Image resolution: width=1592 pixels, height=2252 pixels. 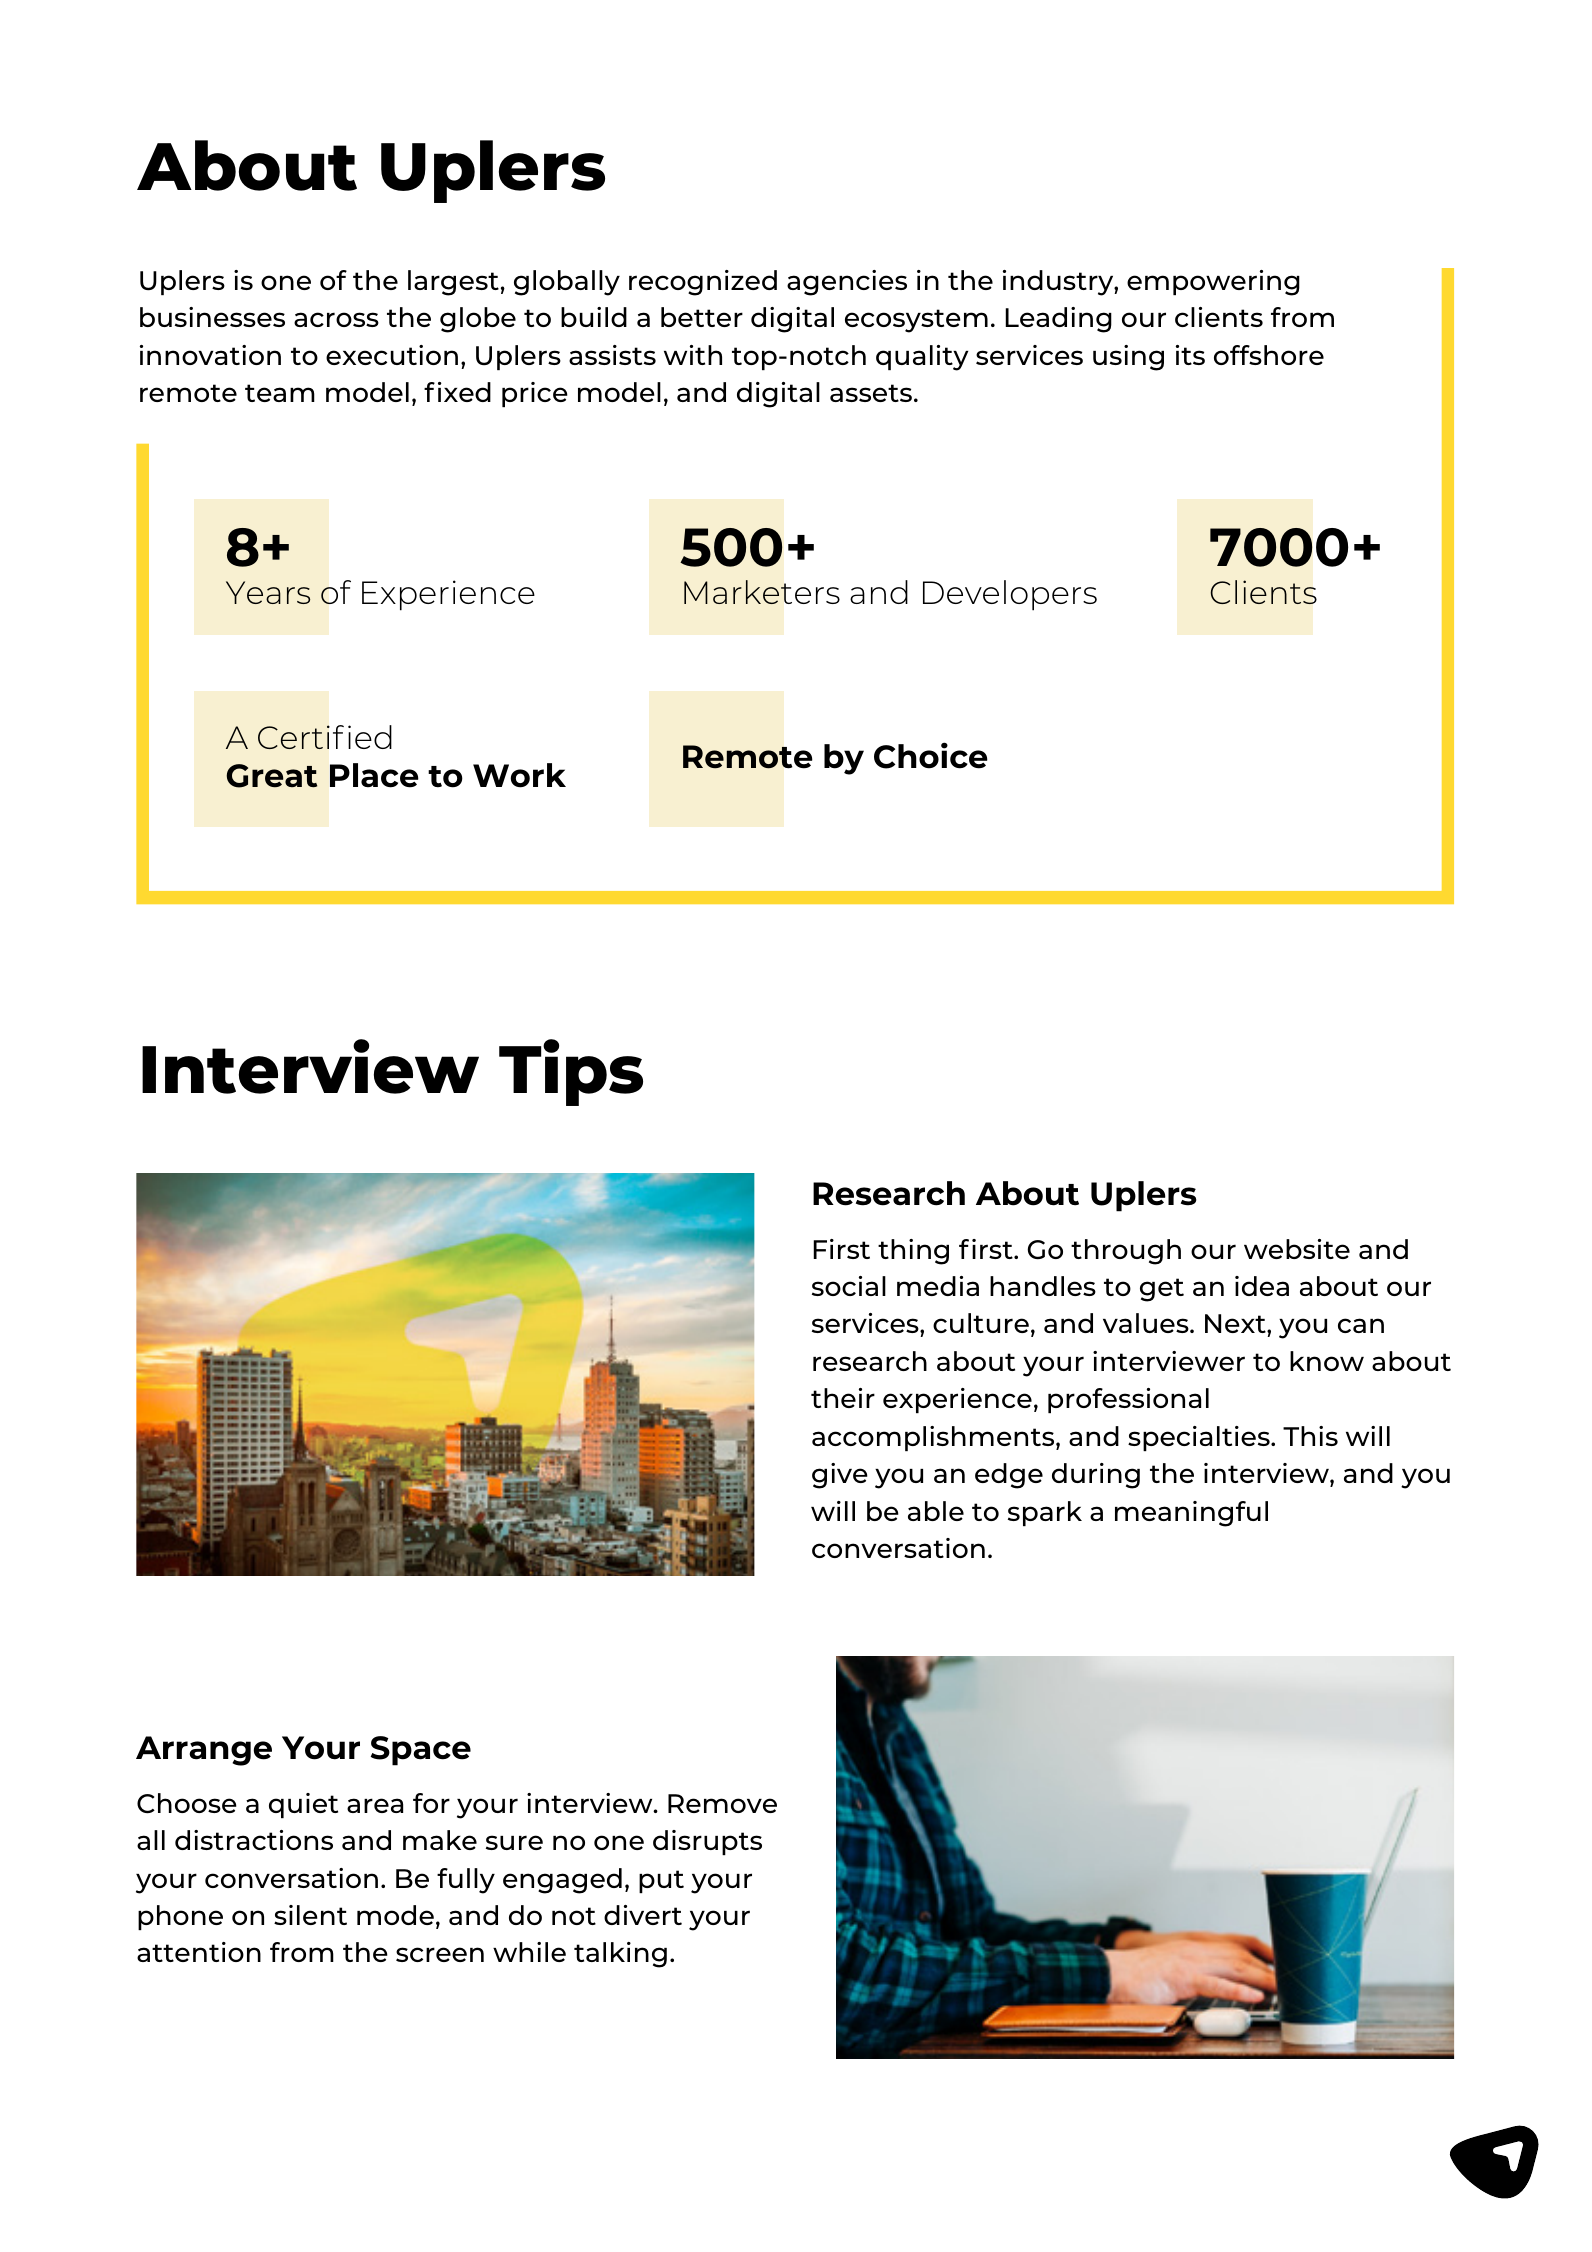 What do you see at coordinates (913, 1252) in the image?
I see `thing` at bounding box center [913, 1252].
